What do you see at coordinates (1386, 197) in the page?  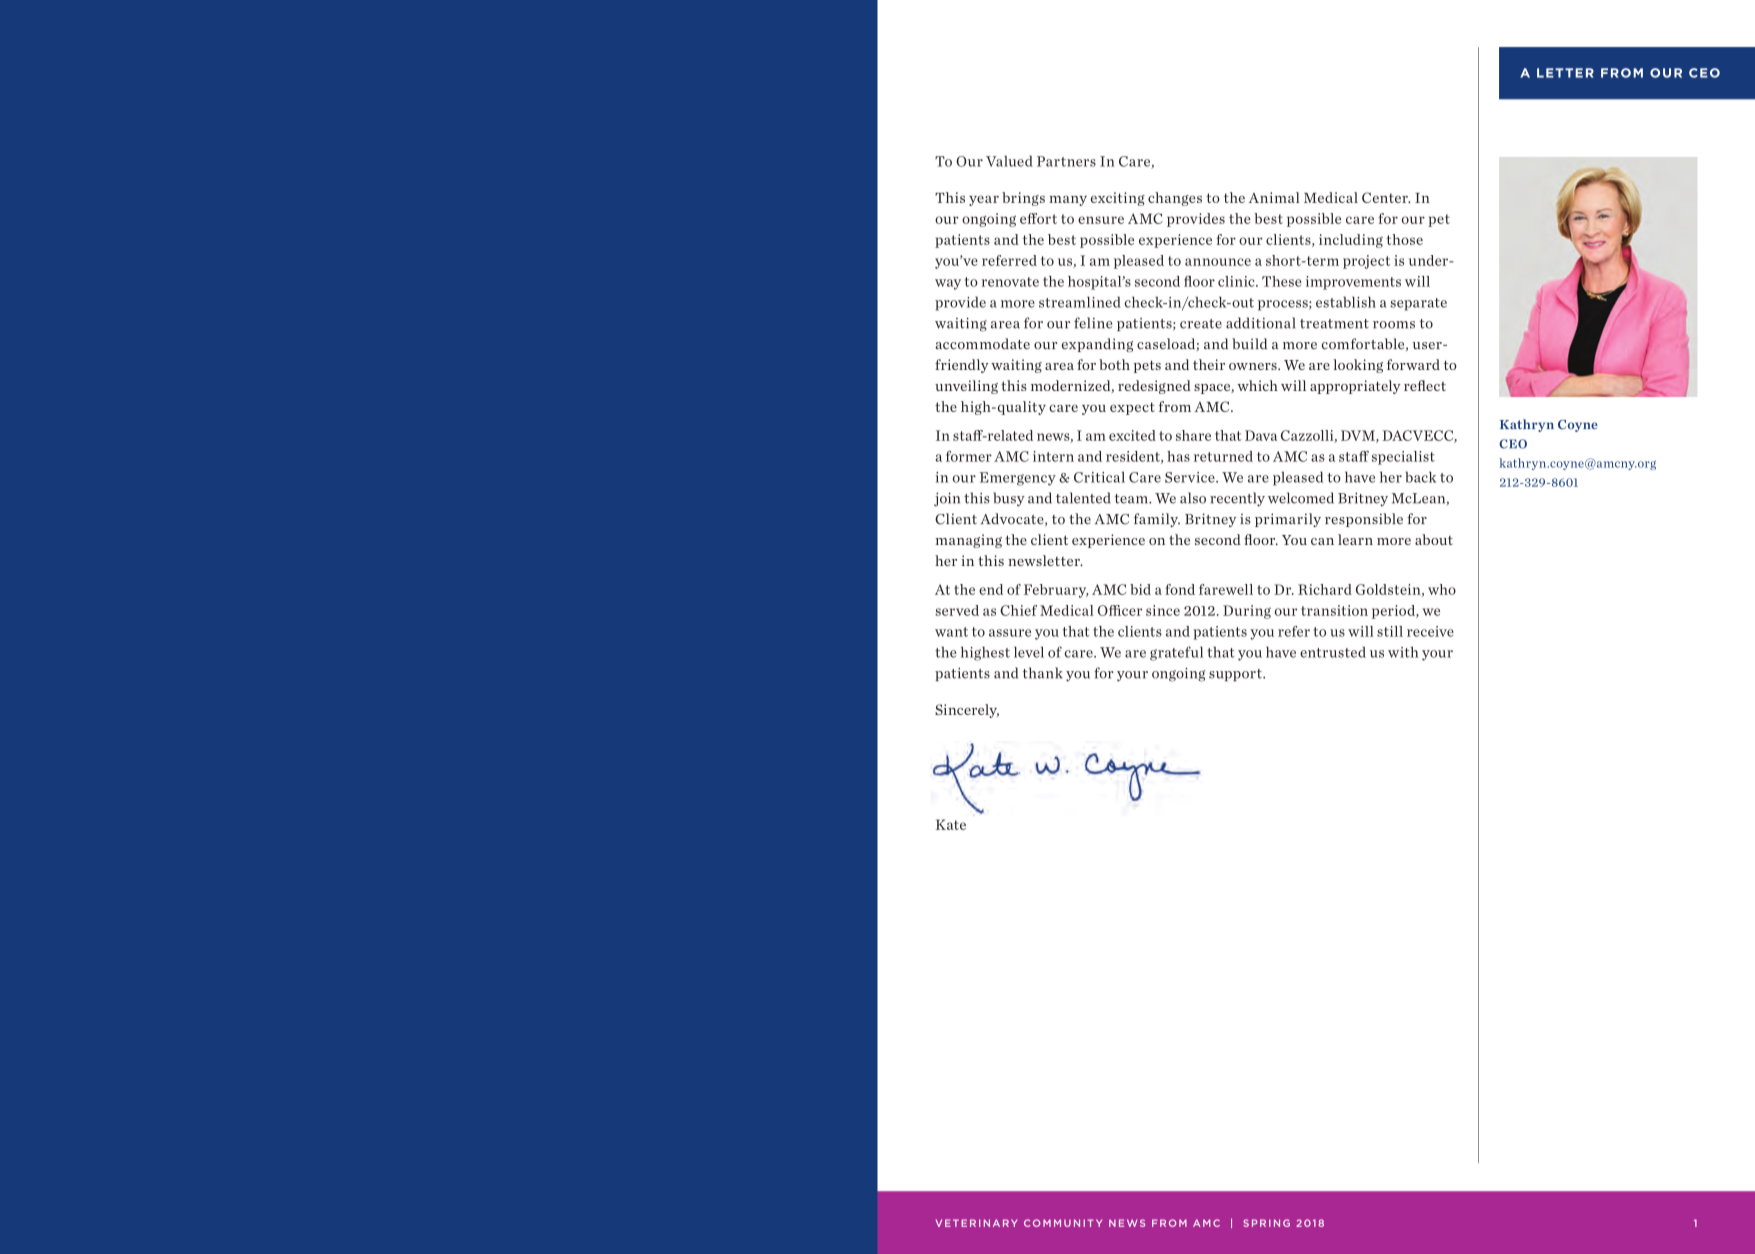 I see `Center` at bounding box center [1386, 197].
